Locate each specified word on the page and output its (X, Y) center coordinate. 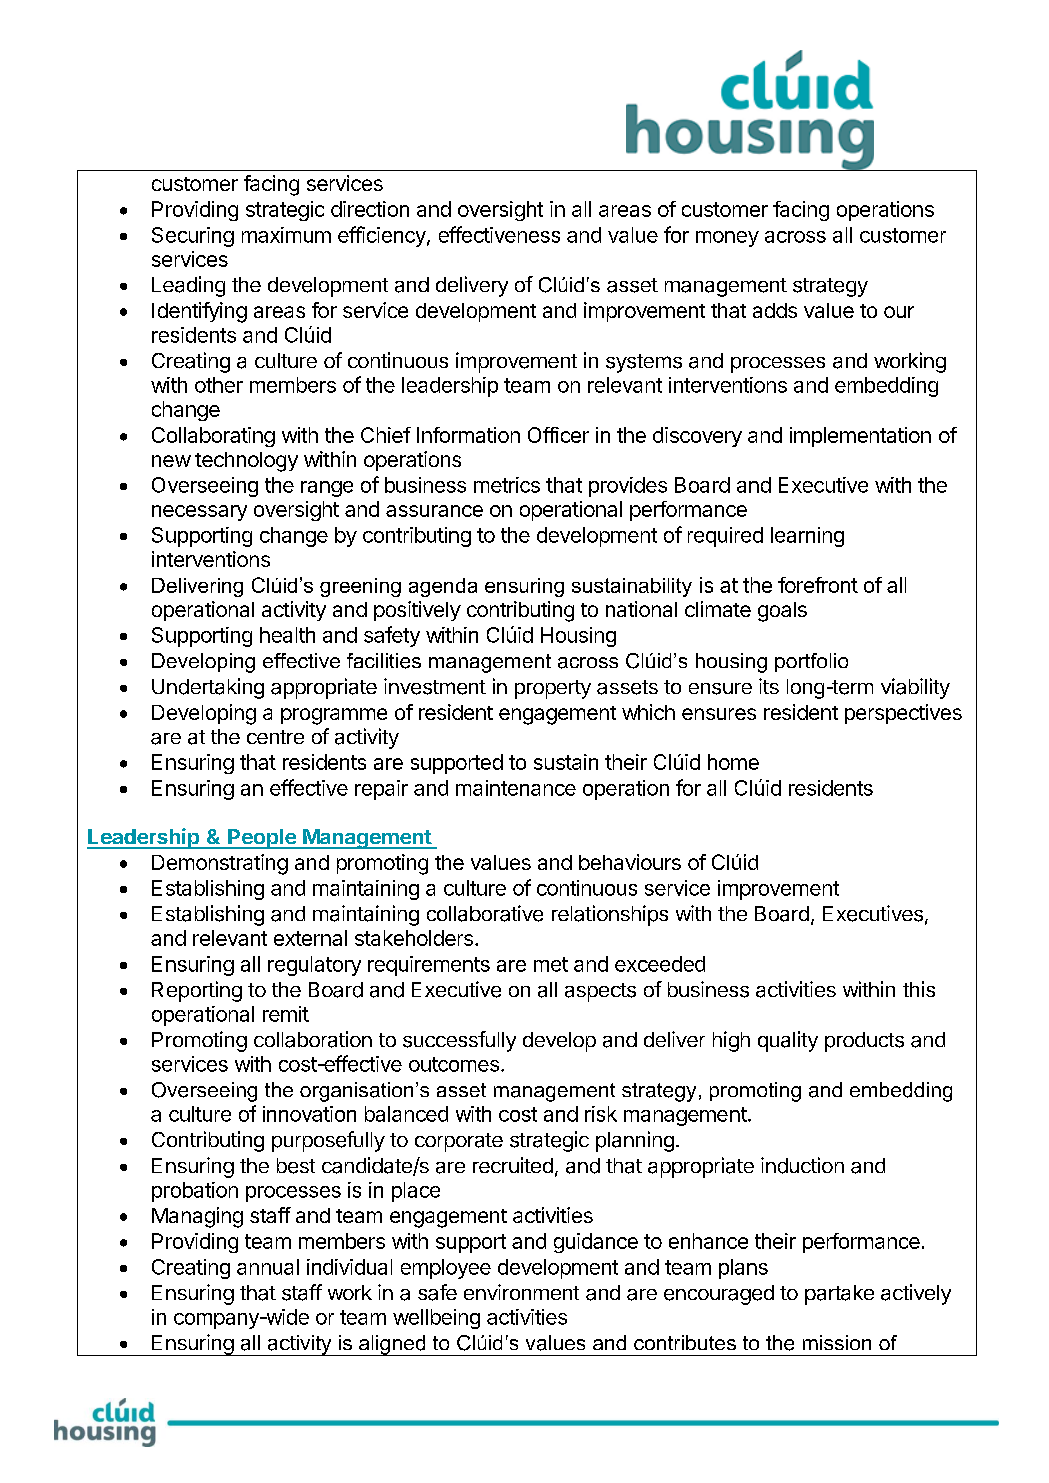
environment (521, 1292)
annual (268, 1267)
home (733, 762)
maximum (286, 235)
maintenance (516, 788)
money (727, 239)
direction (370, 209)
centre (275, 737)
